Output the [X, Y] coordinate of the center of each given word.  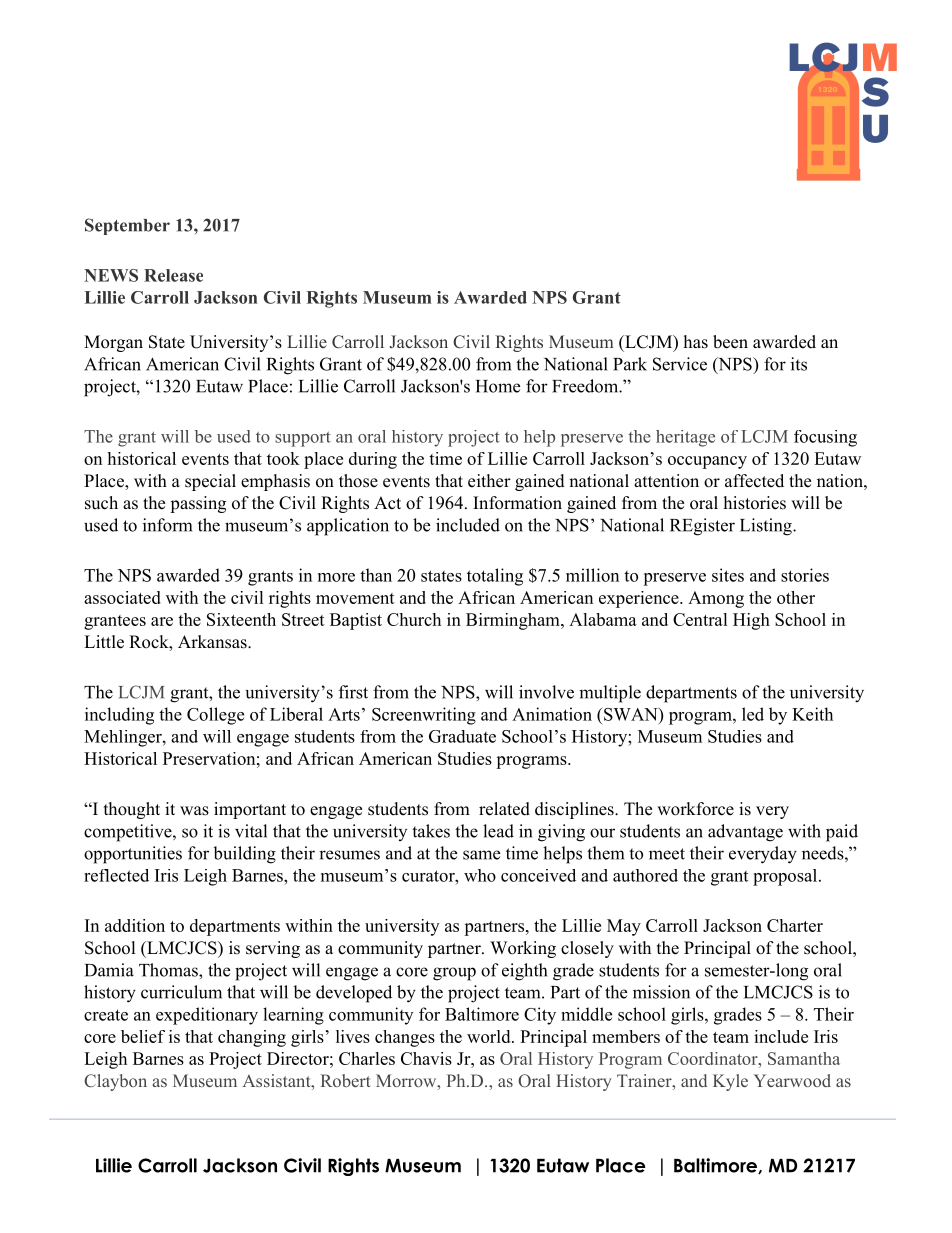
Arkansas [213, 642]
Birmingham [514, 621]
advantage [745, 833]
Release [173, 275]
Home [498, 386]
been [730, 342]
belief [143, 1036]
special [210, 482]
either [489, 481]
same [481, 855]
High [751, 621]
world [490, 1036]
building [244, 855]
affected [754, 481]
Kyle [730, 1082]
